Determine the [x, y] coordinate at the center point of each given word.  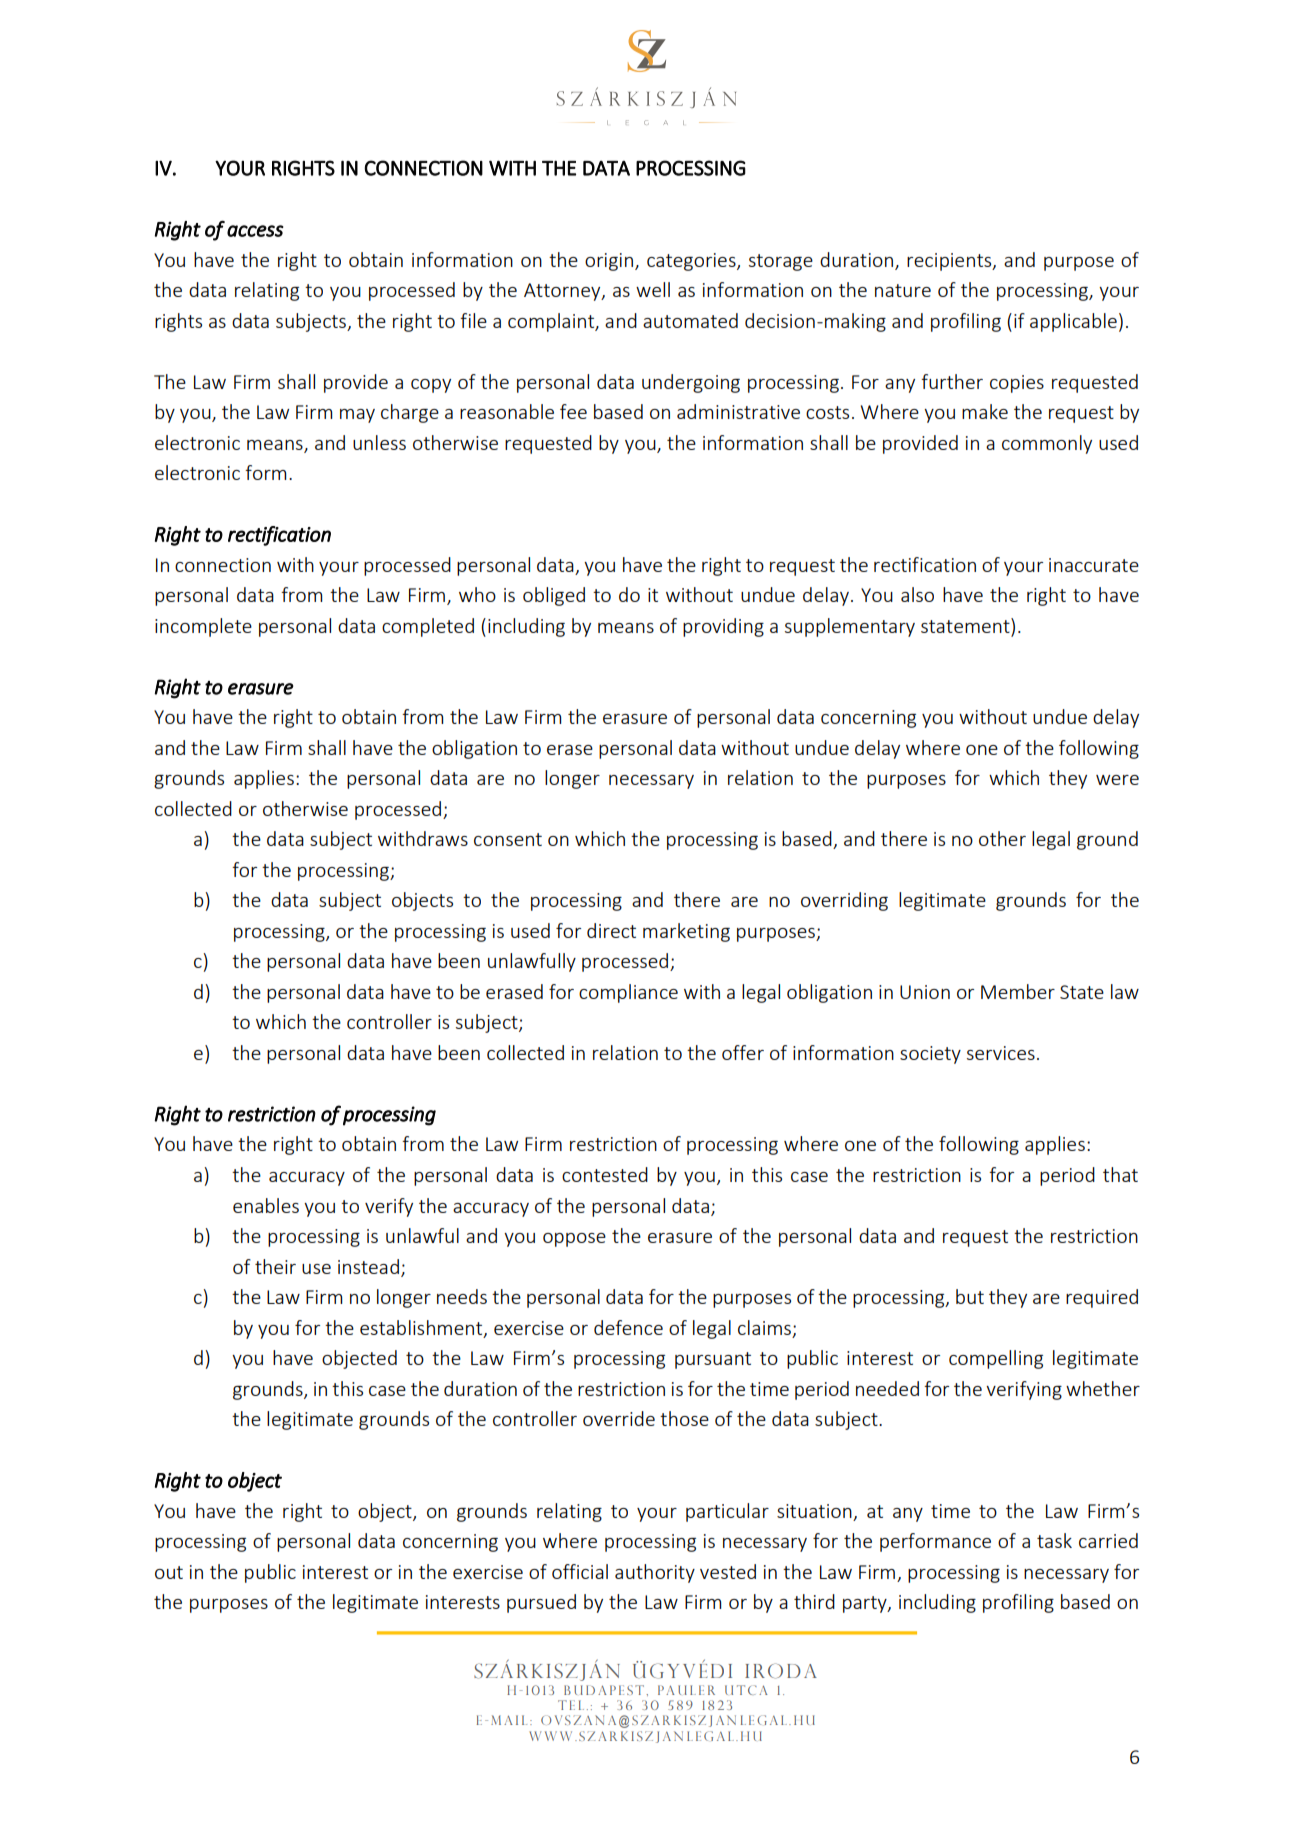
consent [508, 839]
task [1054, 1540]
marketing [686, 932]
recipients [950, 262]
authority [655, 1573]
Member [1018, 991]
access [255, 231]
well [653, 289]
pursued [541, 1603]
